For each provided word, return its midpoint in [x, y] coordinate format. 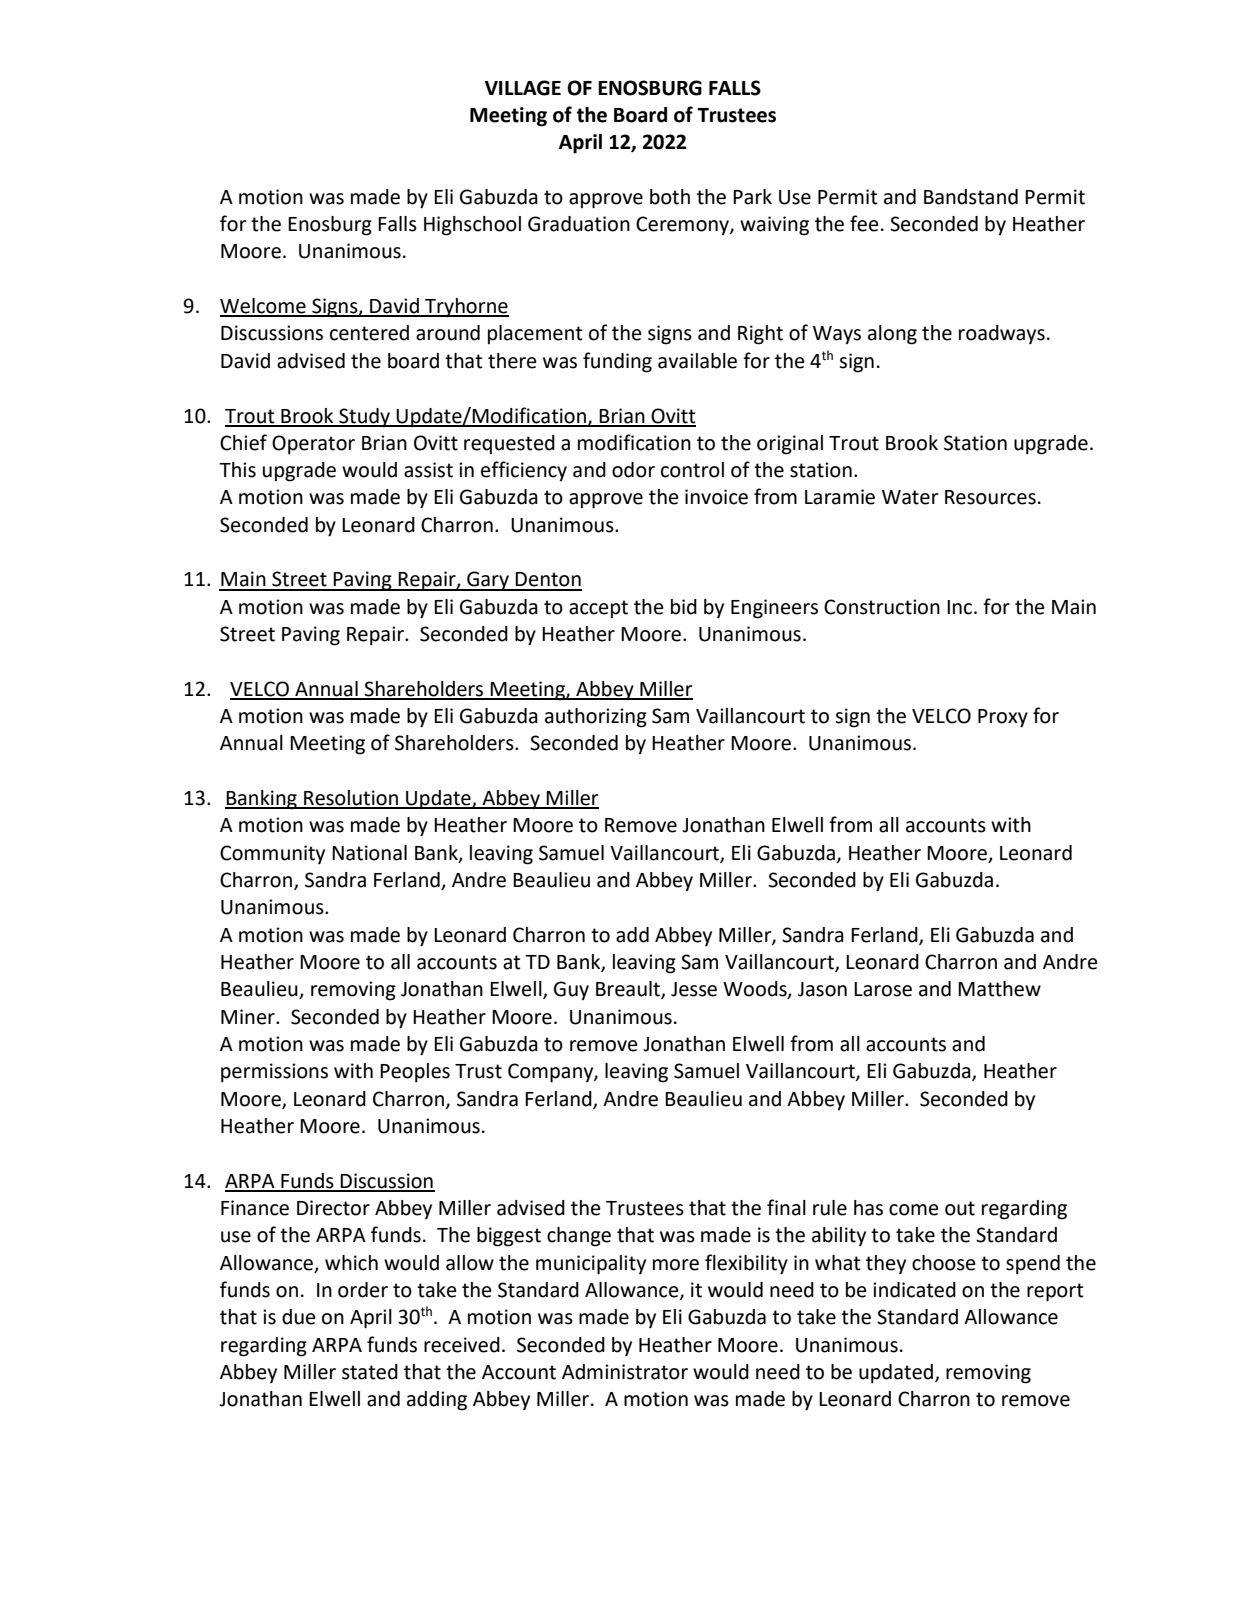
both [670, 197]
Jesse [694, 989]
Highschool [472, 226]
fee [864, 223]
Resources [990, 497]
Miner [249, 1017]
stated [370, 1372]
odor [633, 470]
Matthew [999, 989]
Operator [313, 445]
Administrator [625, 1372]
